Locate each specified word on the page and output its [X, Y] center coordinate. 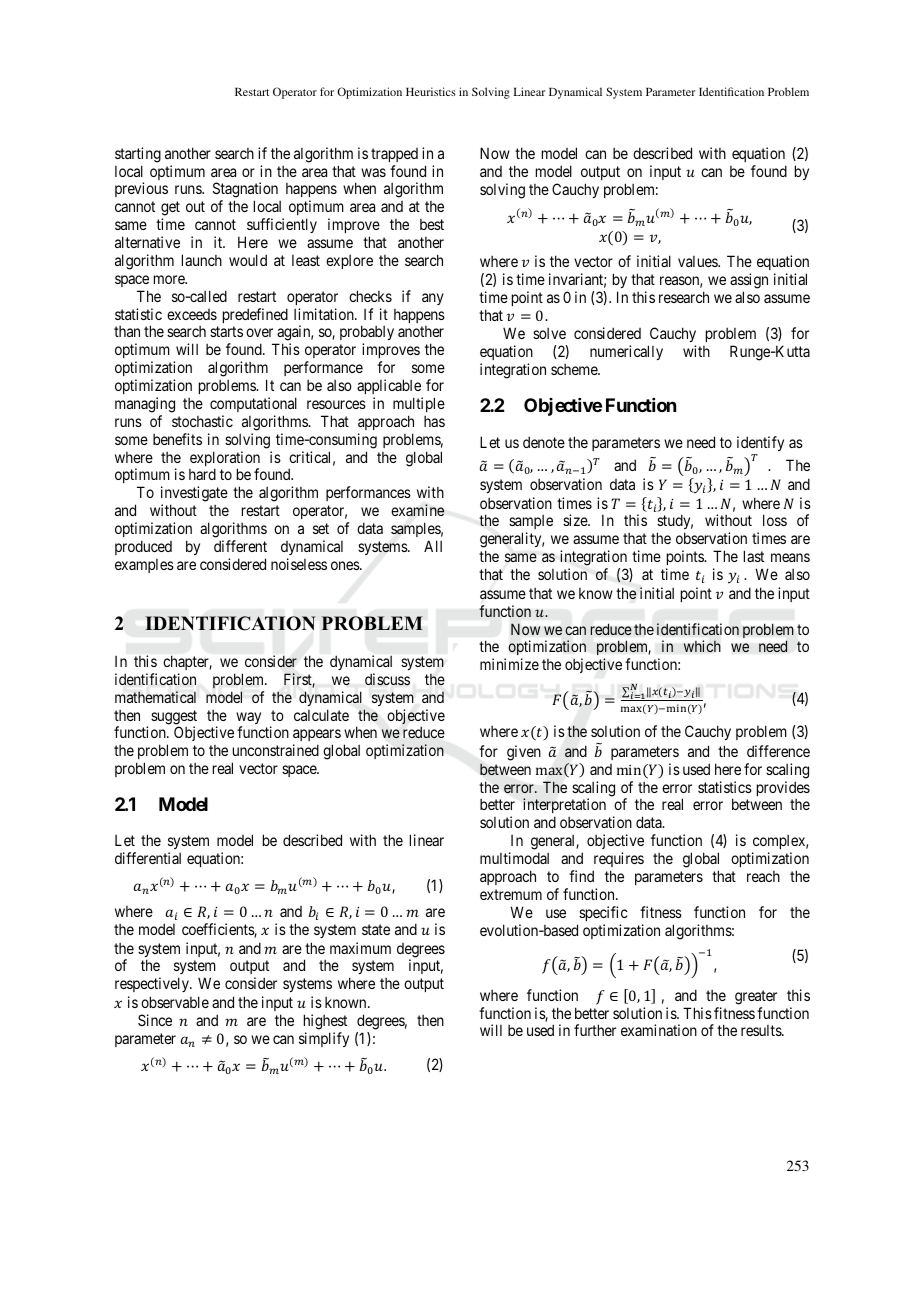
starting [138, 155]
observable [175, 1002]
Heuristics [431, 91]
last [754, 556]
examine [417, 510]
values [698, 261]
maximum [360, 948]
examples [144, 566]
